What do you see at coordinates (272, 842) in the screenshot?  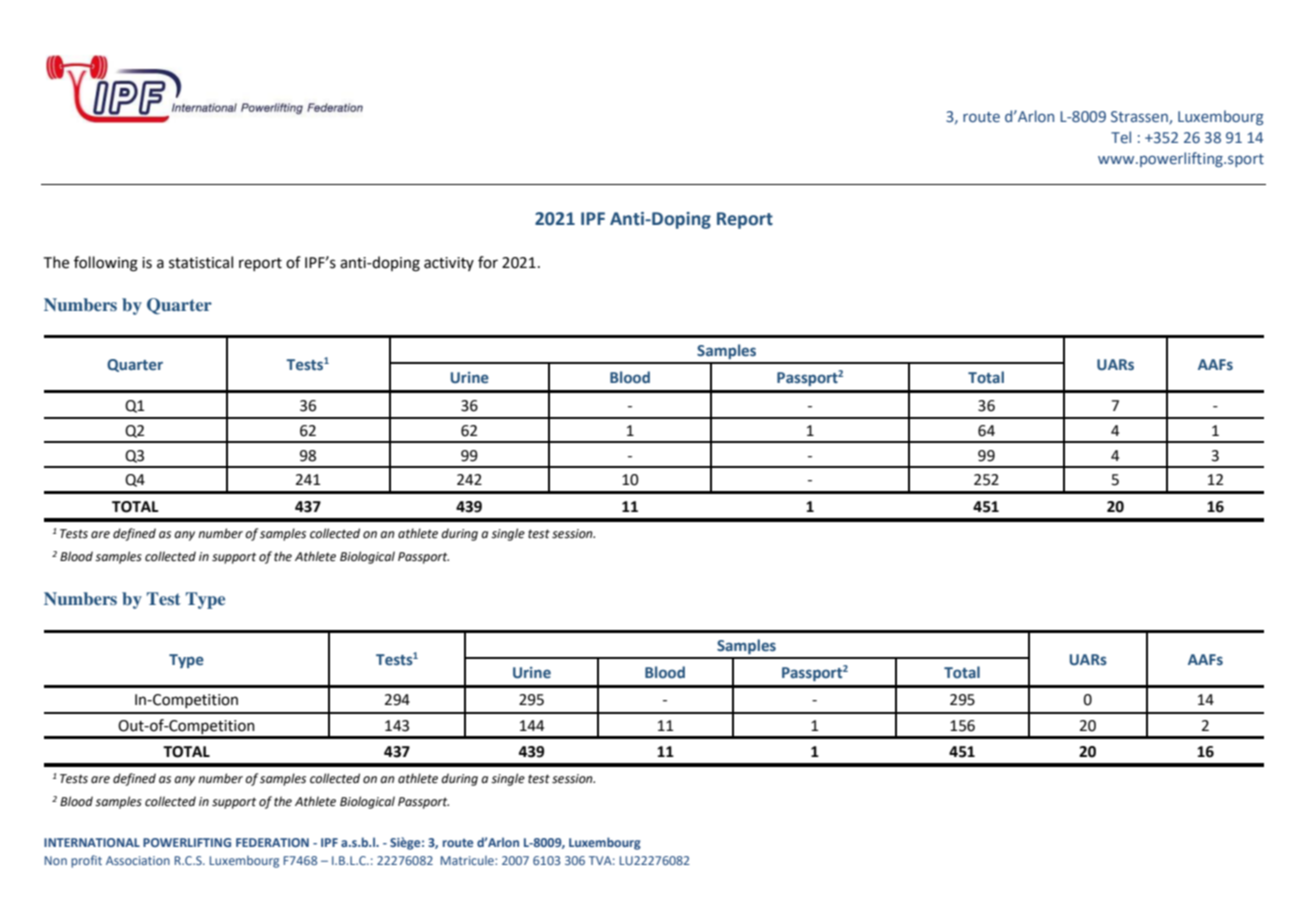 I see `FEDERATION` at bounding box center [272, 842].
